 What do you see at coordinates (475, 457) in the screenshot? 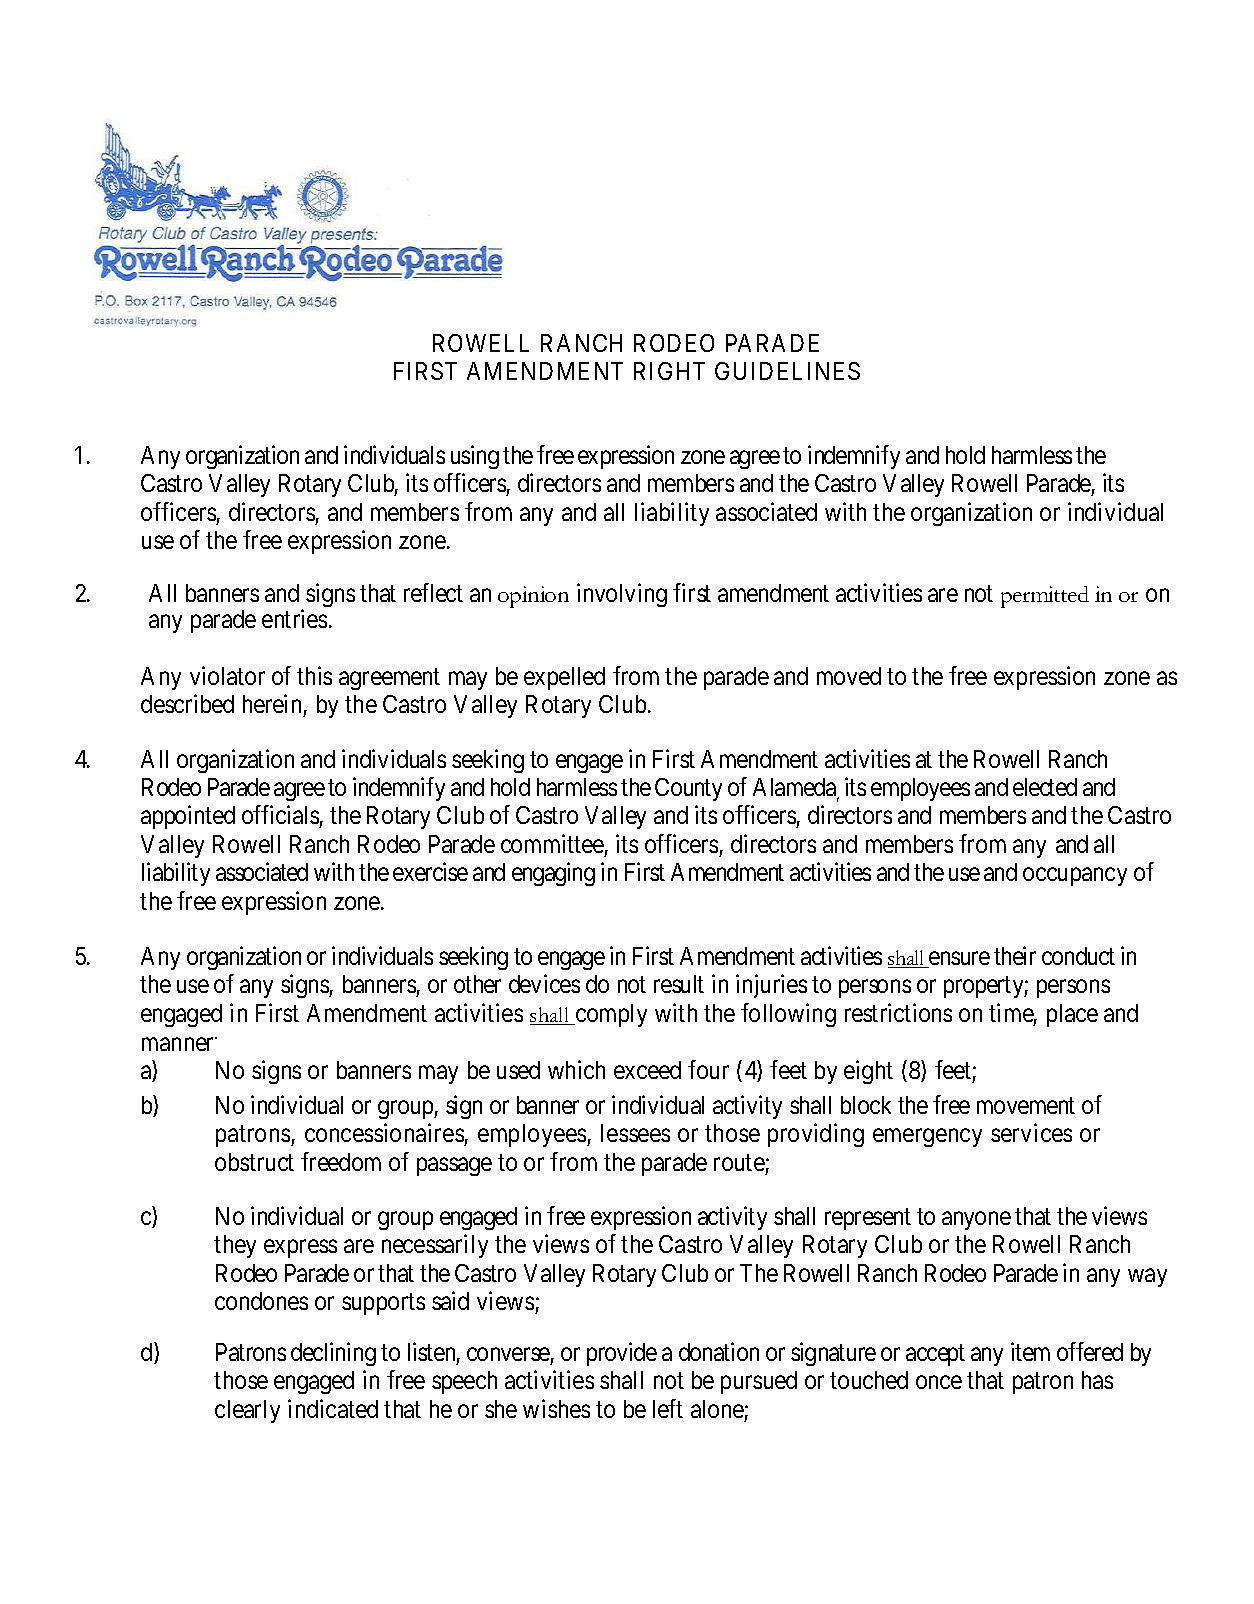
I see `using` at bounding box center [475, 457].
